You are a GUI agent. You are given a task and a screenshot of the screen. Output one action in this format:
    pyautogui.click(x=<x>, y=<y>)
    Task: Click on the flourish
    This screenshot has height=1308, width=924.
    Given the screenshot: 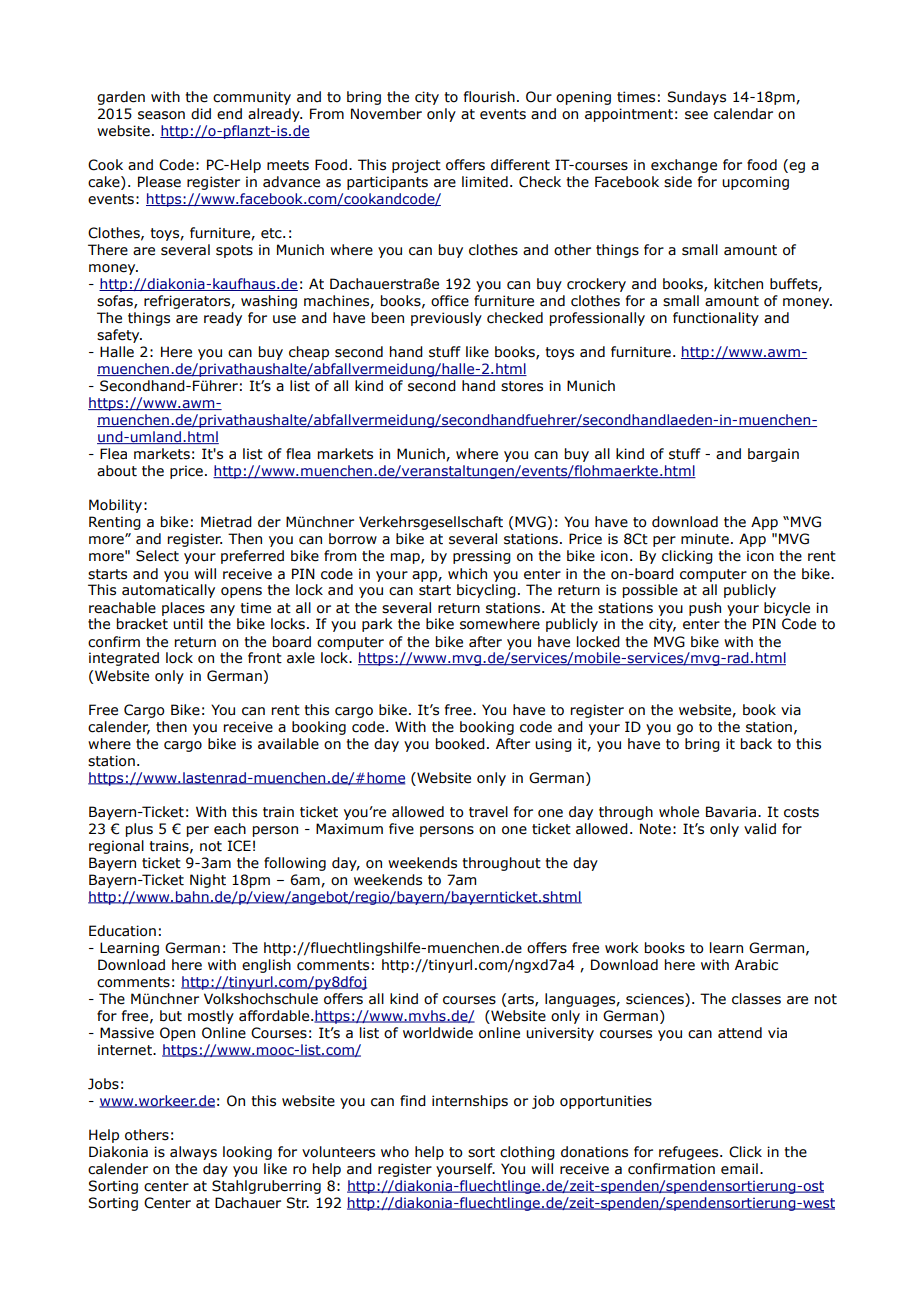 What is the action you would take?
    pyautogui.click(x=489, y=97)
